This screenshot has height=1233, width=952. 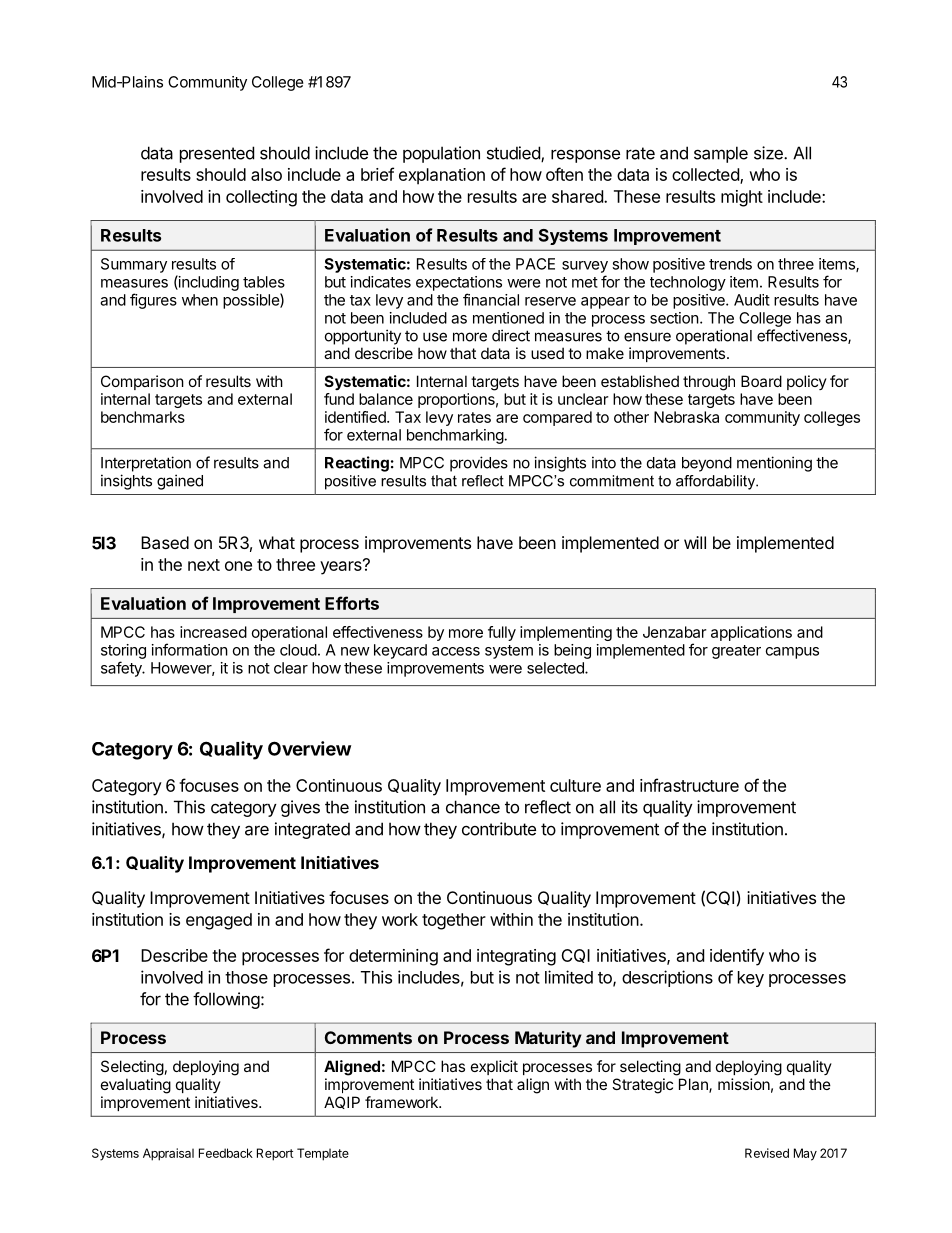 What do you see at coordinates (441, 154) in the screenshot?
I see `population` at bounding box center [441, 154].
